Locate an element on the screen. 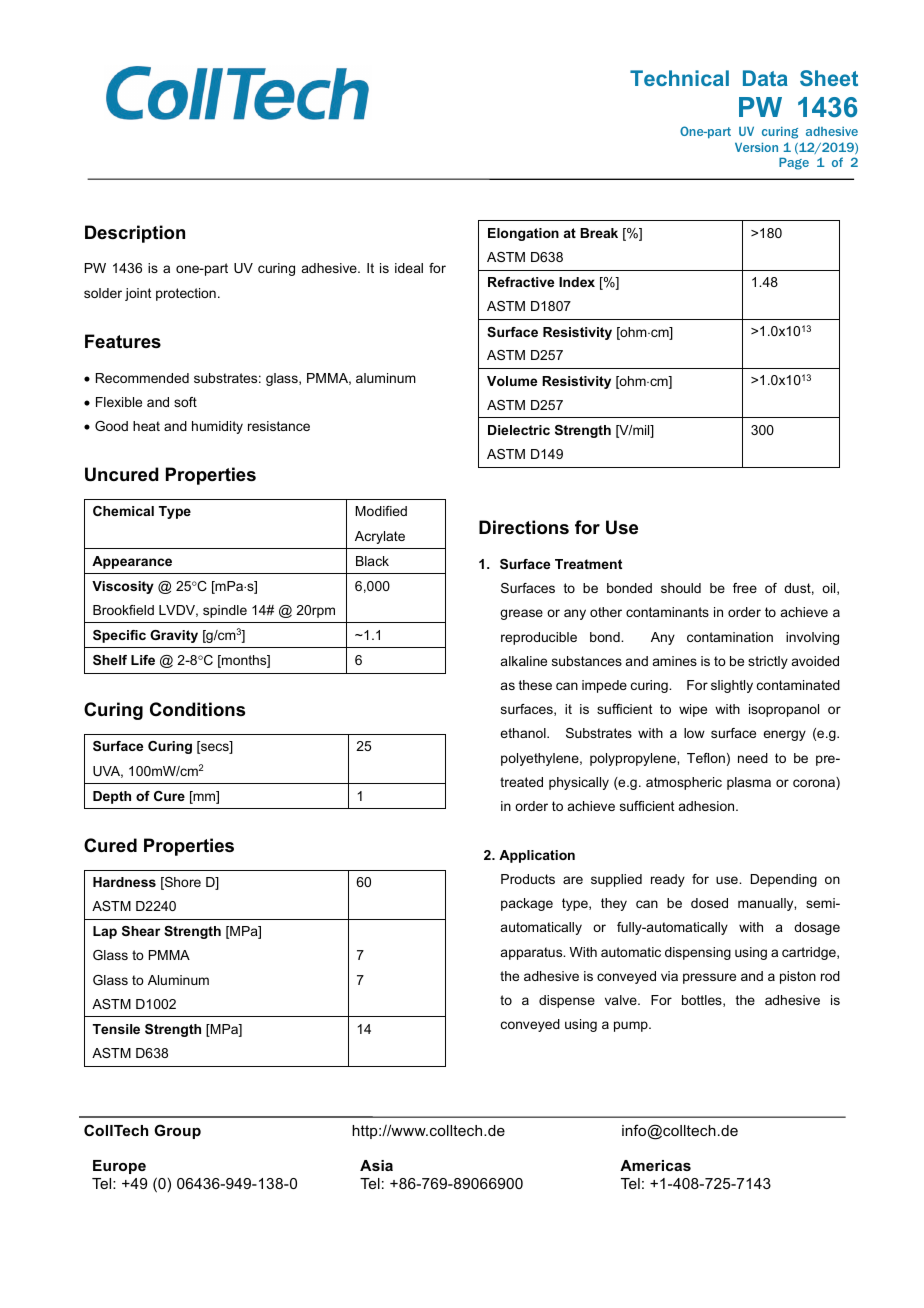 The height and width of the screenshot is (1308, 924). free is located at coordinates (745, 588).
